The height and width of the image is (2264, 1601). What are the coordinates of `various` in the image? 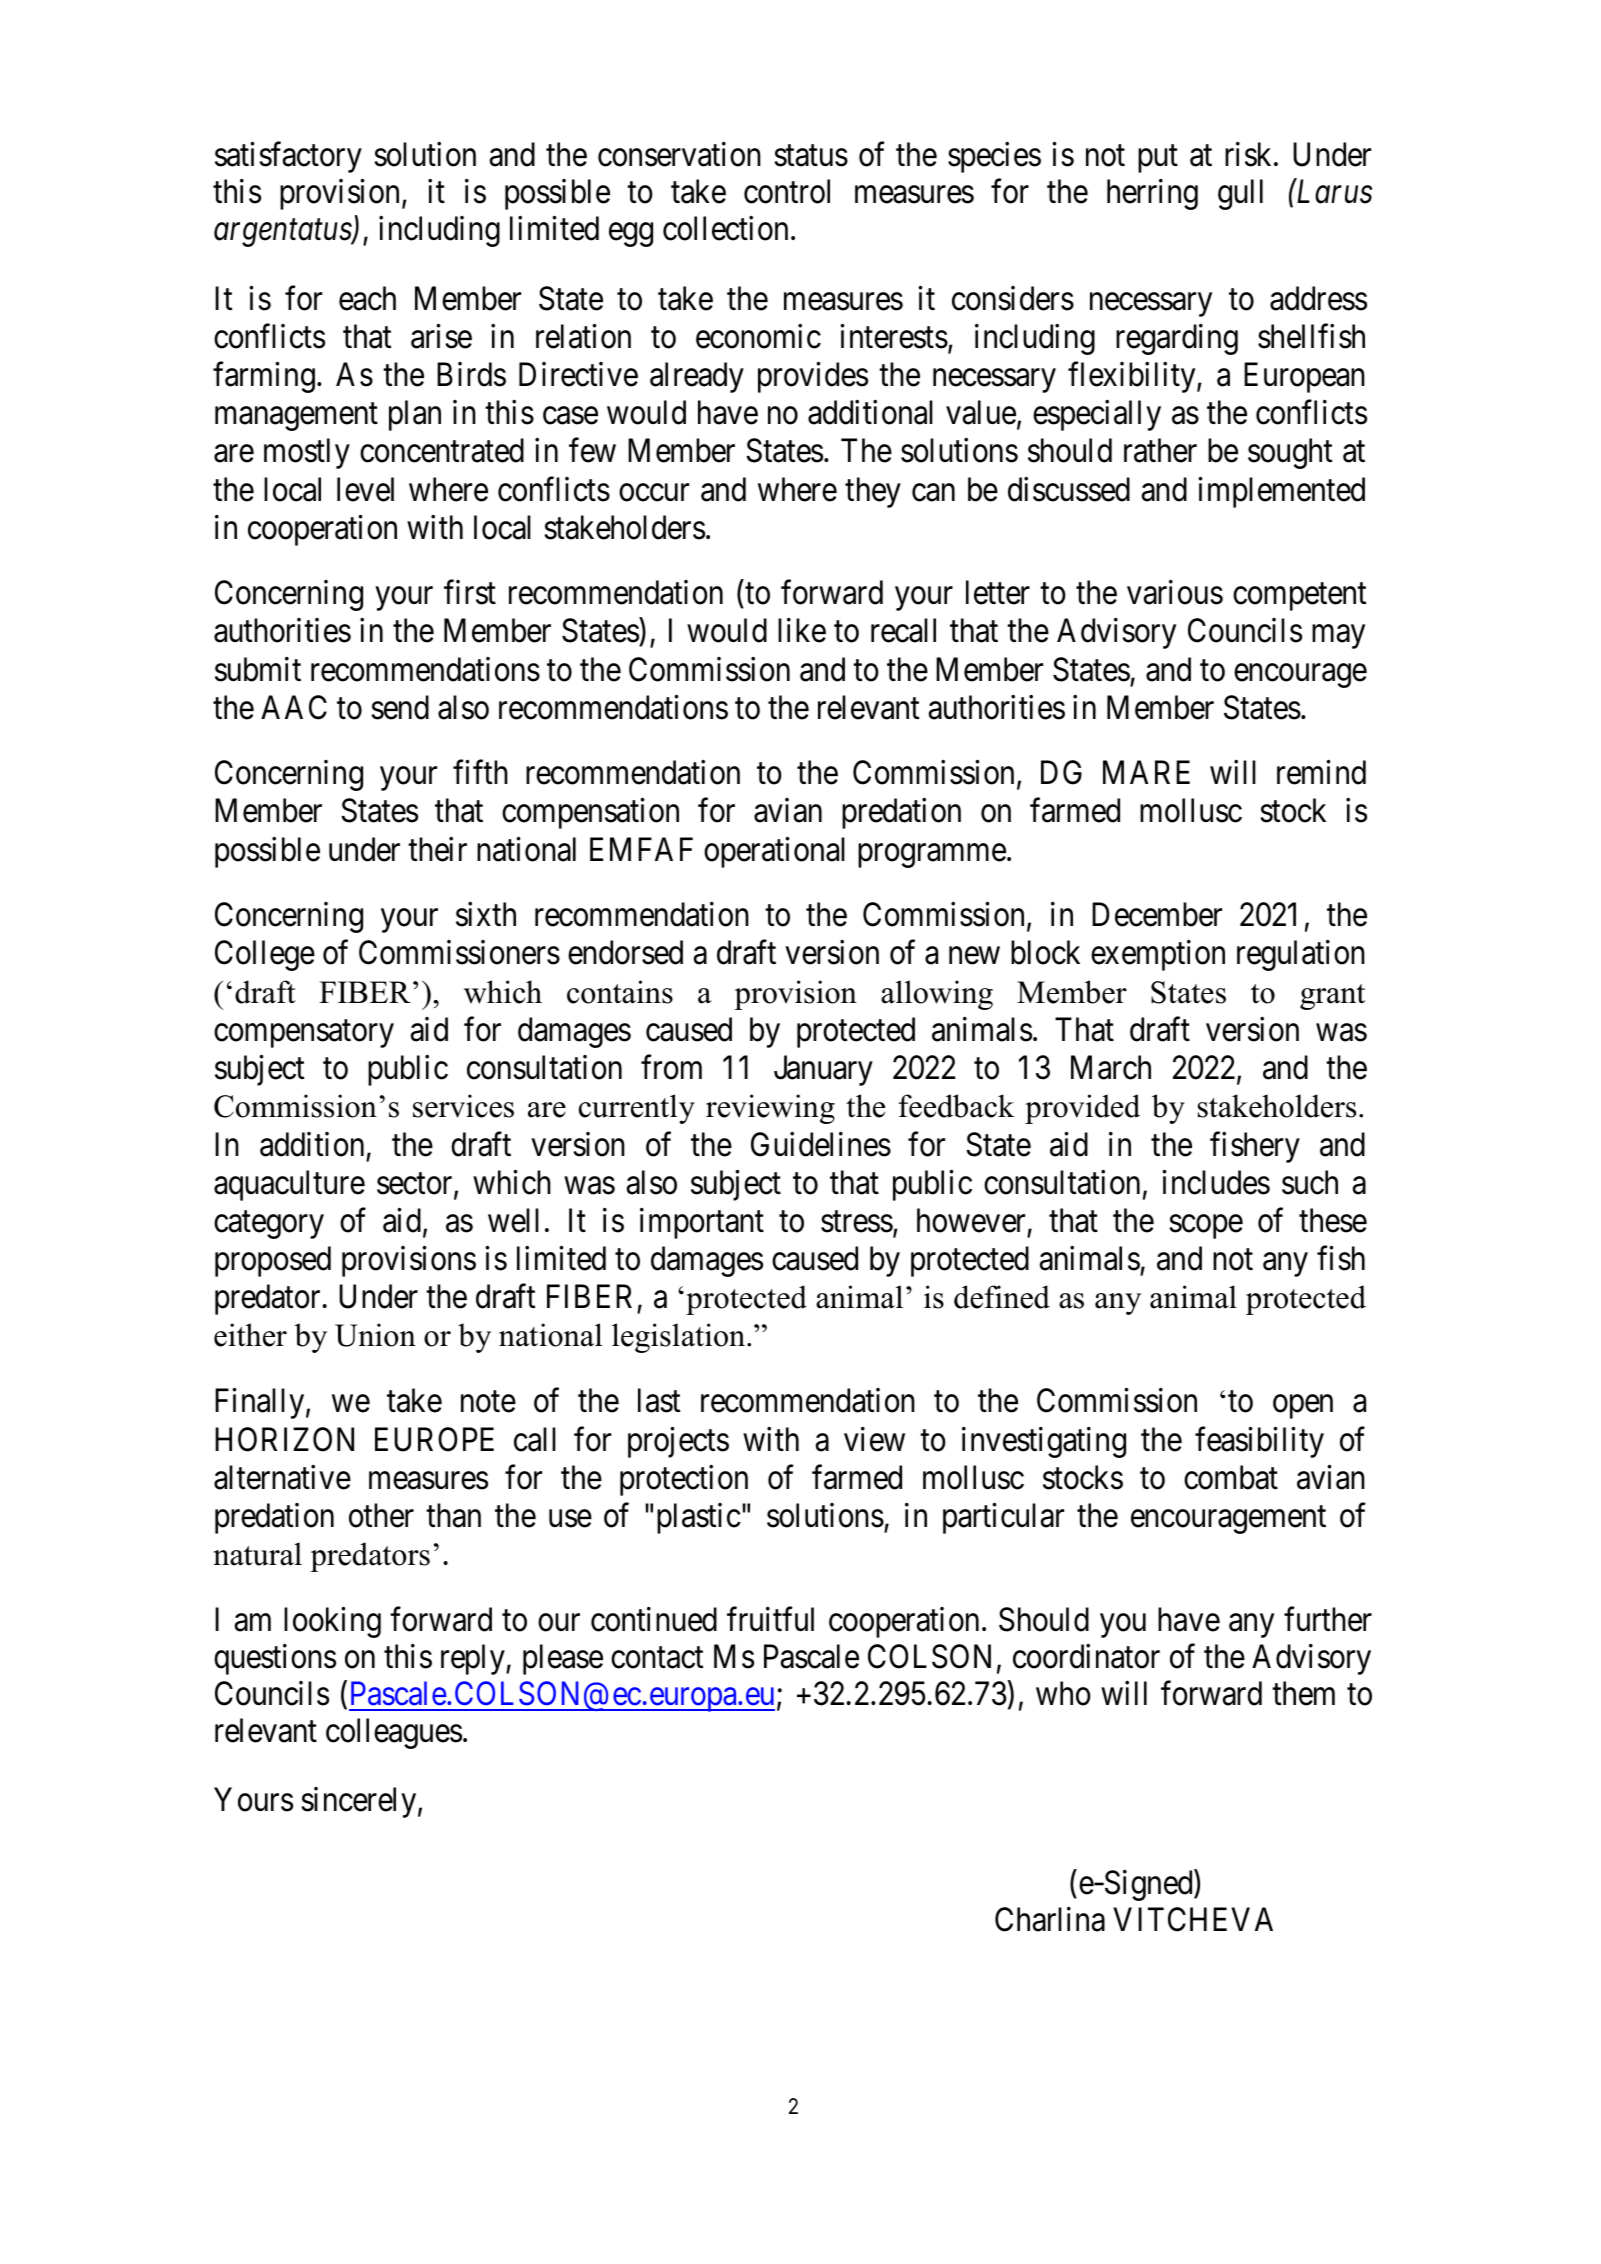 It's located at (1175, 592).
